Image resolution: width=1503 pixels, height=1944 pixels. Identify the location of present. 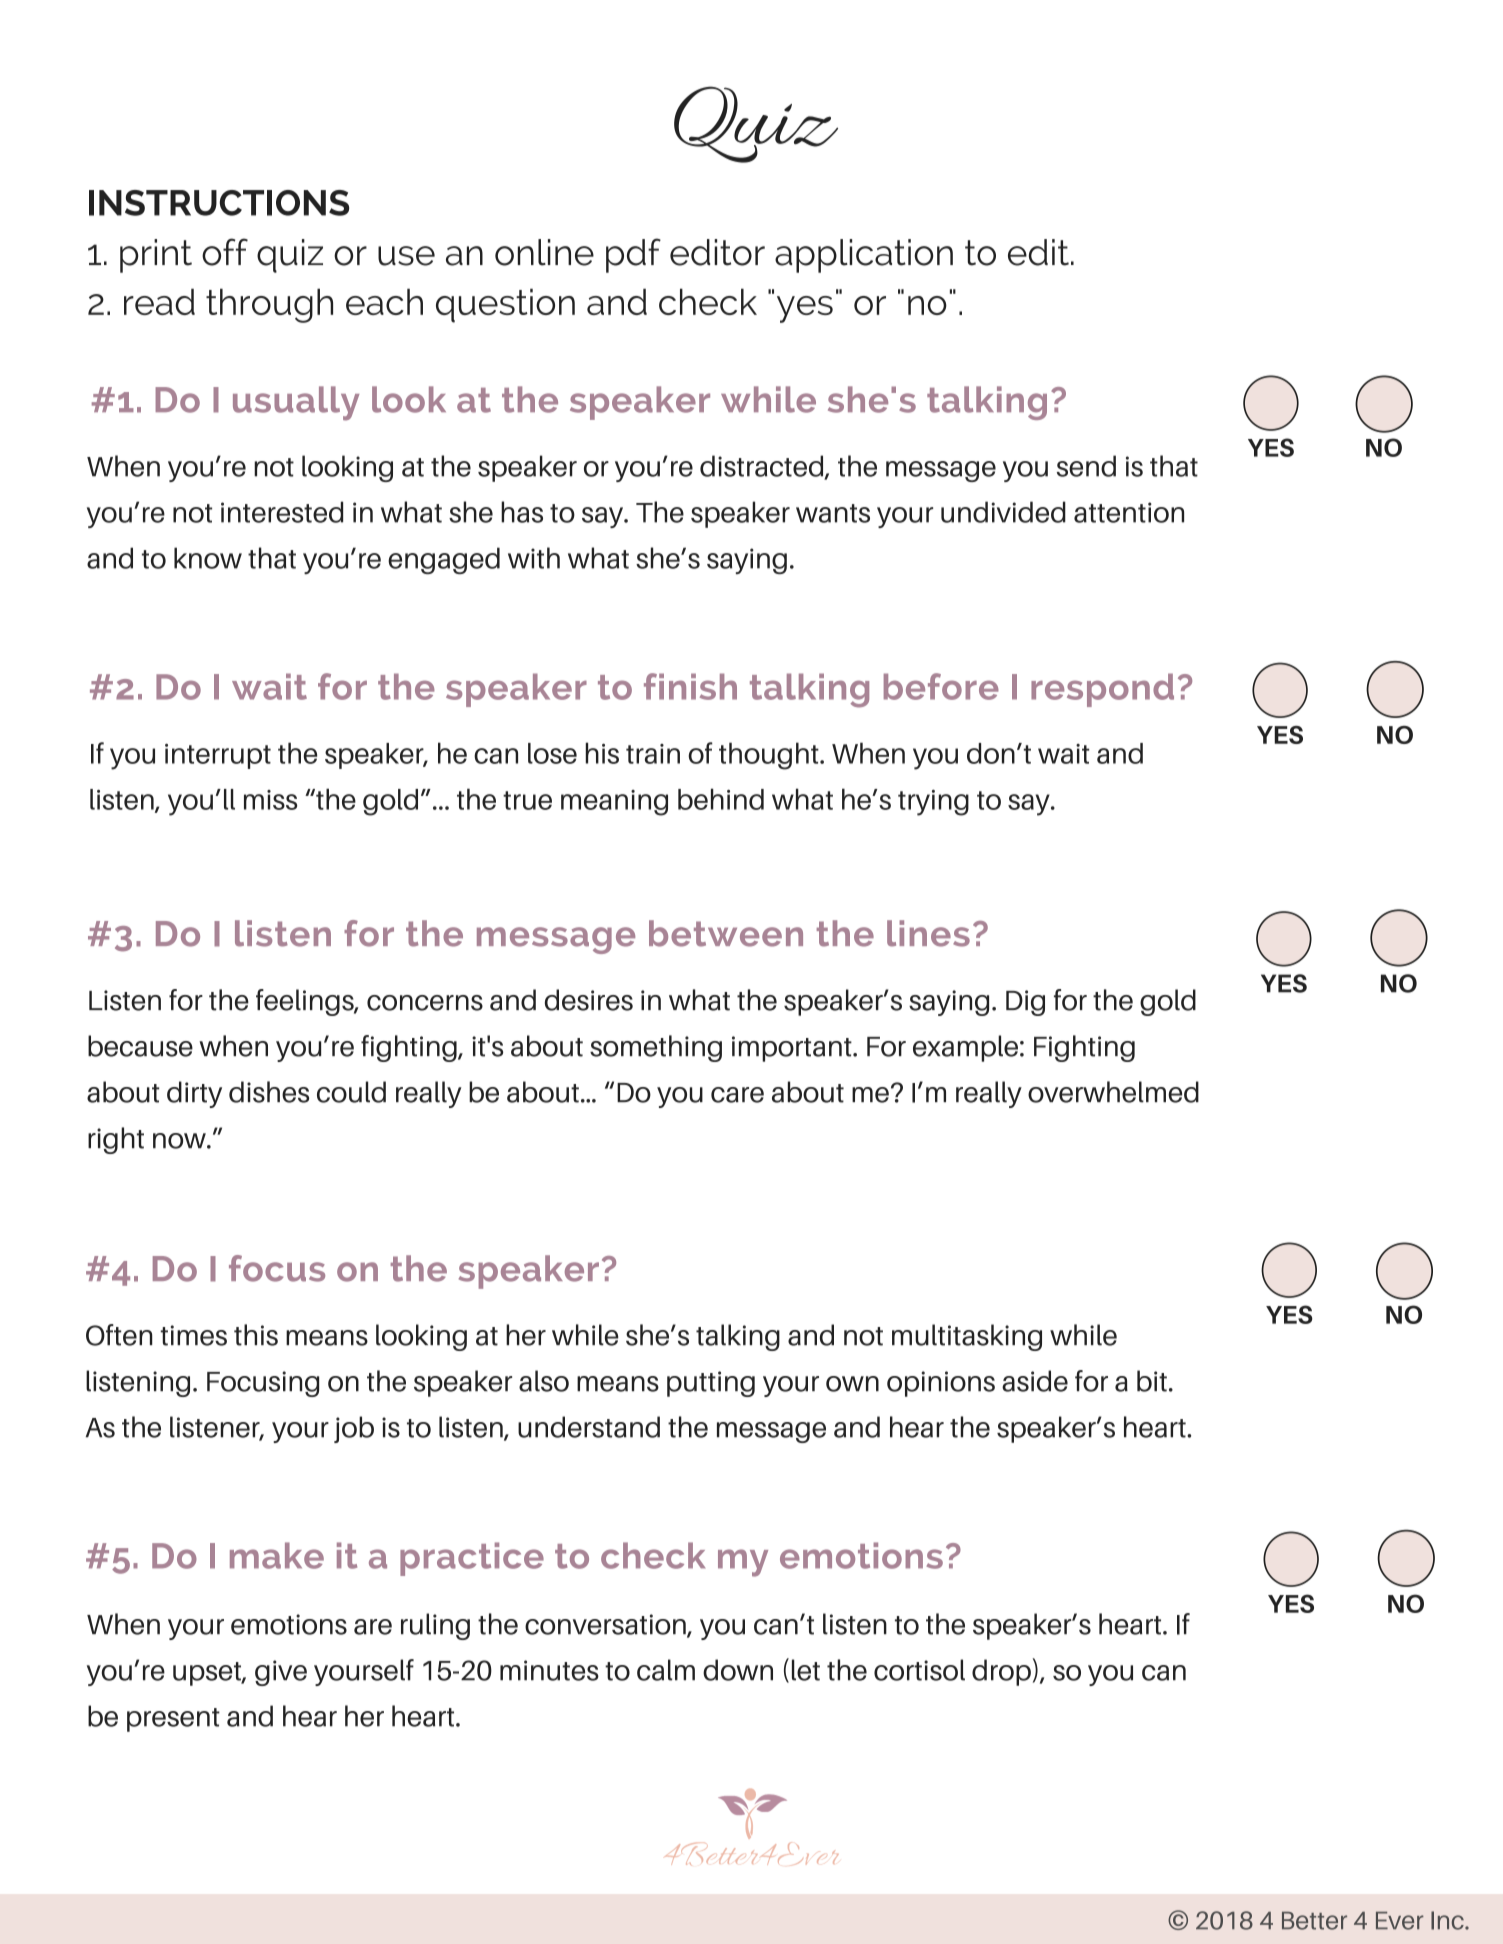
(173, 1720).
